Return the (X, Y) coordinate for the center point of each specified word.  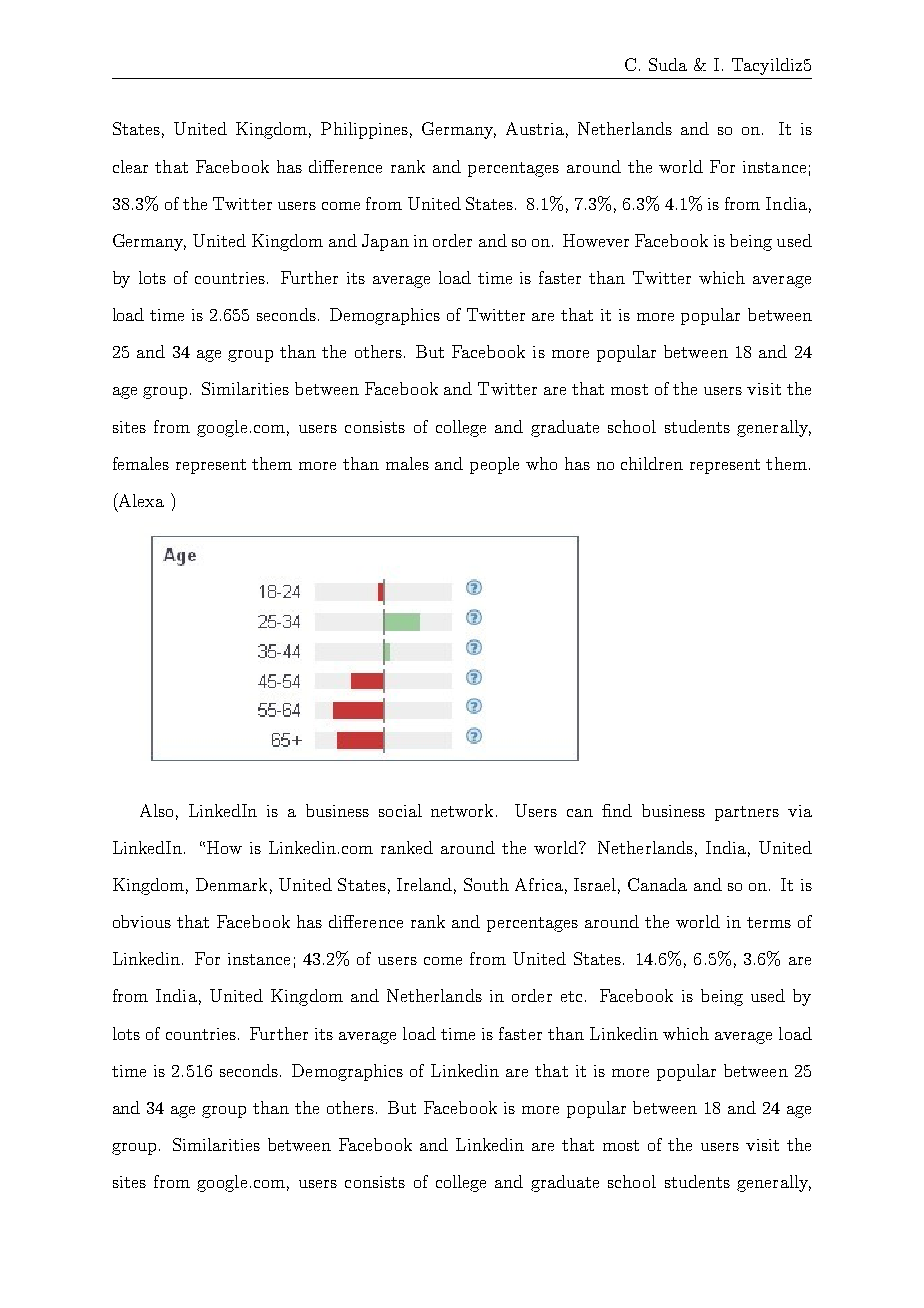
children (652, 463)
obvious (142, 921)
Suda (668, 64)
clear (130, 166)
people (494, 465)
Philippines (364, 130)
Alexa (140, 500)
